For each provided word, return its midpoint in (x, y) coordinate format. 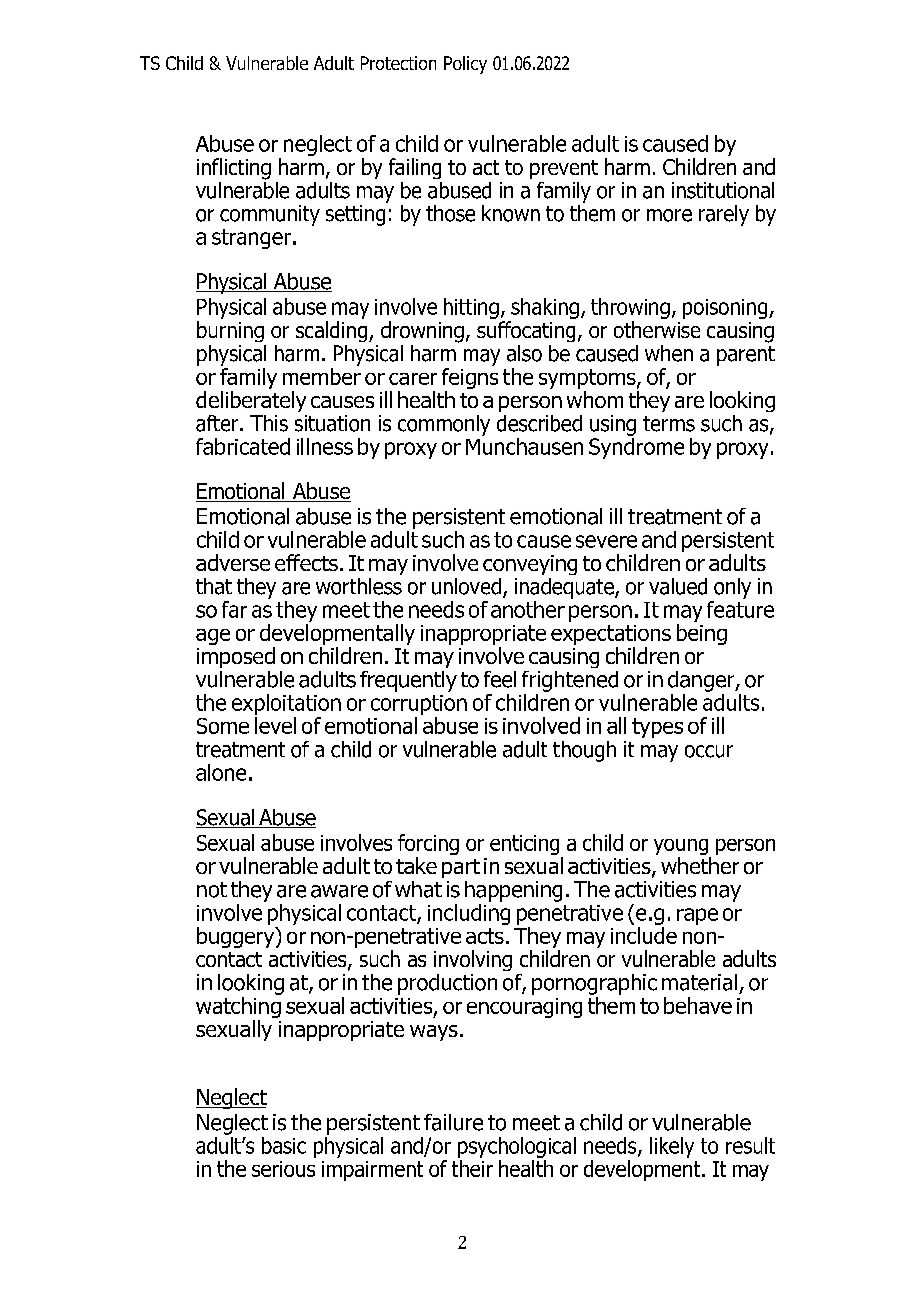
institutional (723, 190)
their (472, 1168)
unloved (466, 586)
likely (672, 1147)
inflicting (234, 169)
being (702, 634)
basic (284, 1145)
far (234, 609)
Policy (465, 65)
